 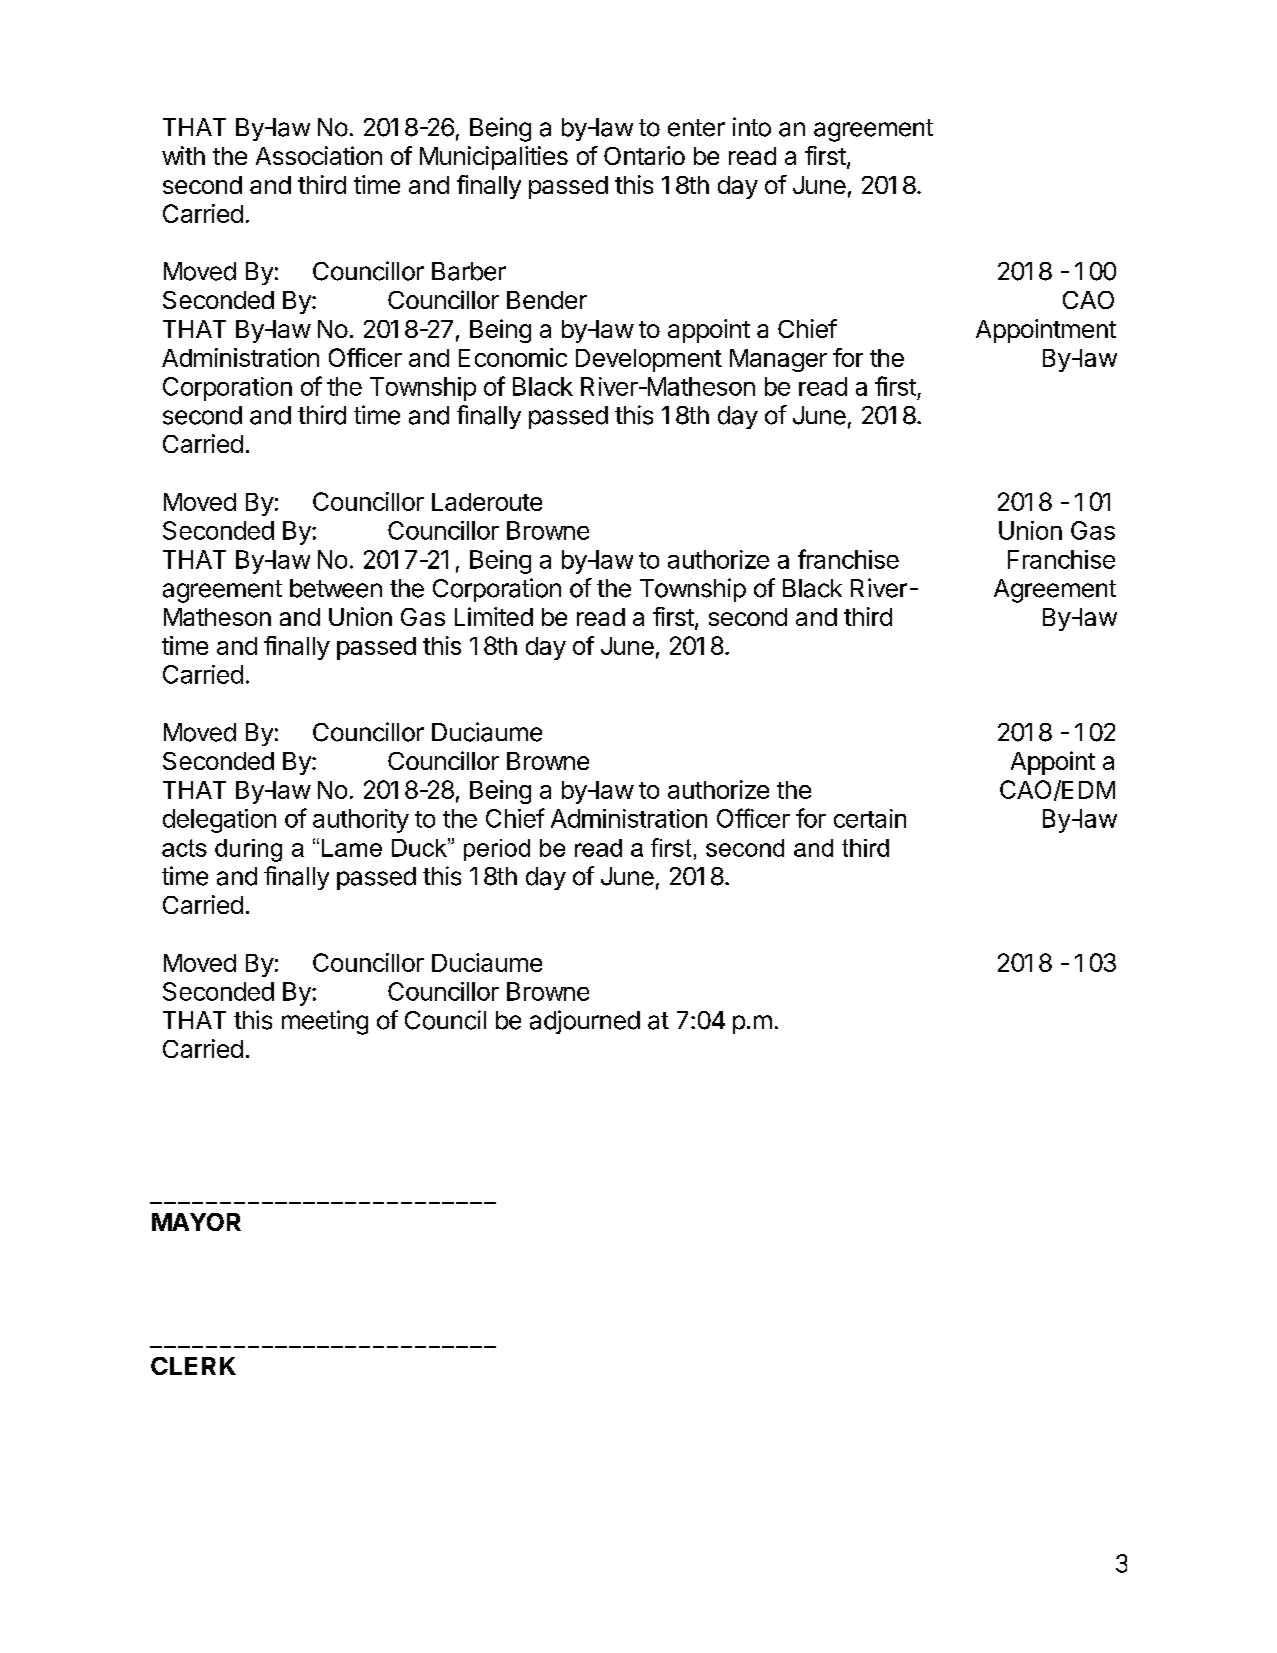 I want to click on Municipalities, so click(x=494, y=158).
